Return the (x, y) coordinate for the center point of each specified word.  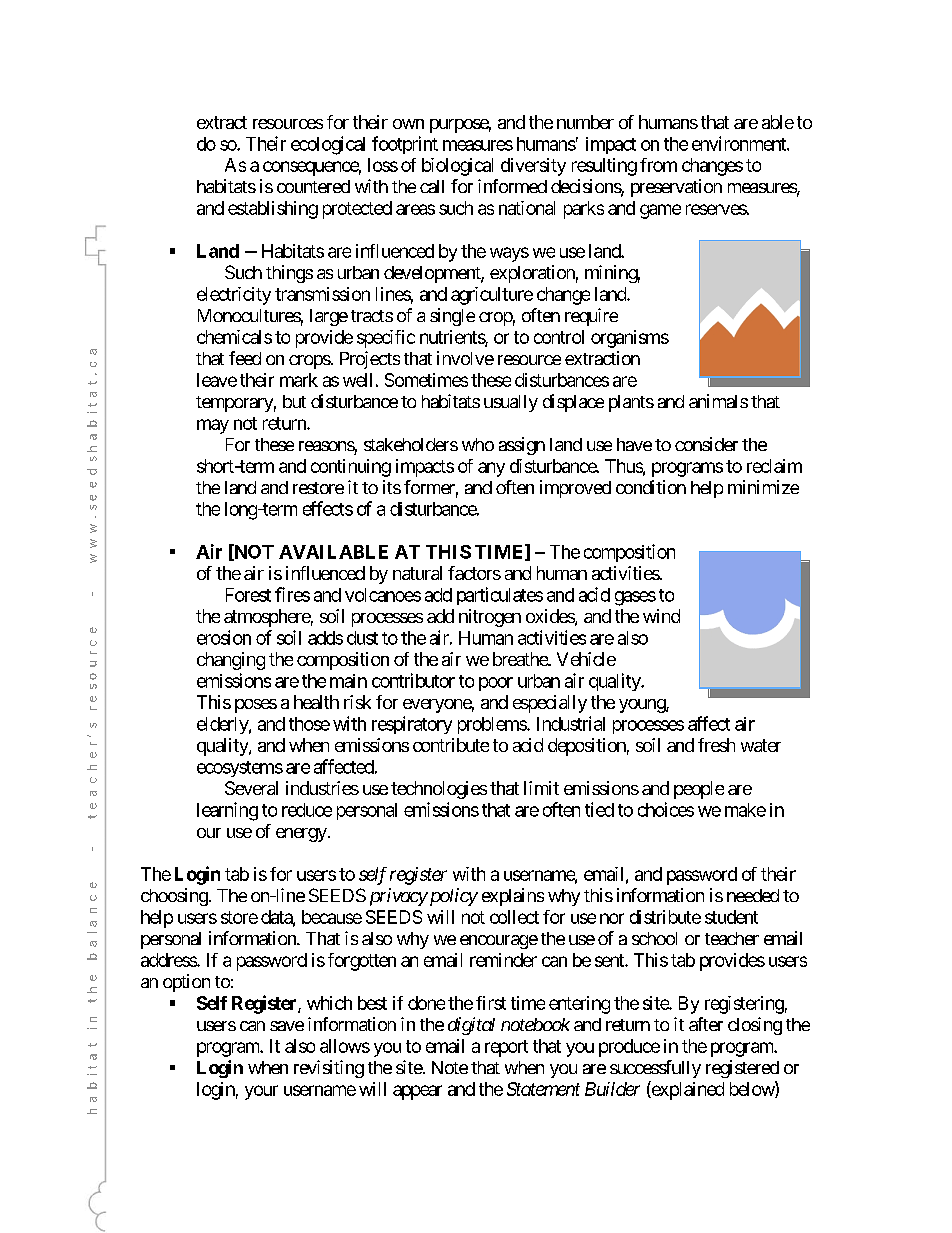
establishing (273, 210)
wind (661, 616)
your (261, 1092)
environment (740, 143)
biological (457, 167)
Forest (248, 595)
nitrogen (490, 618)
